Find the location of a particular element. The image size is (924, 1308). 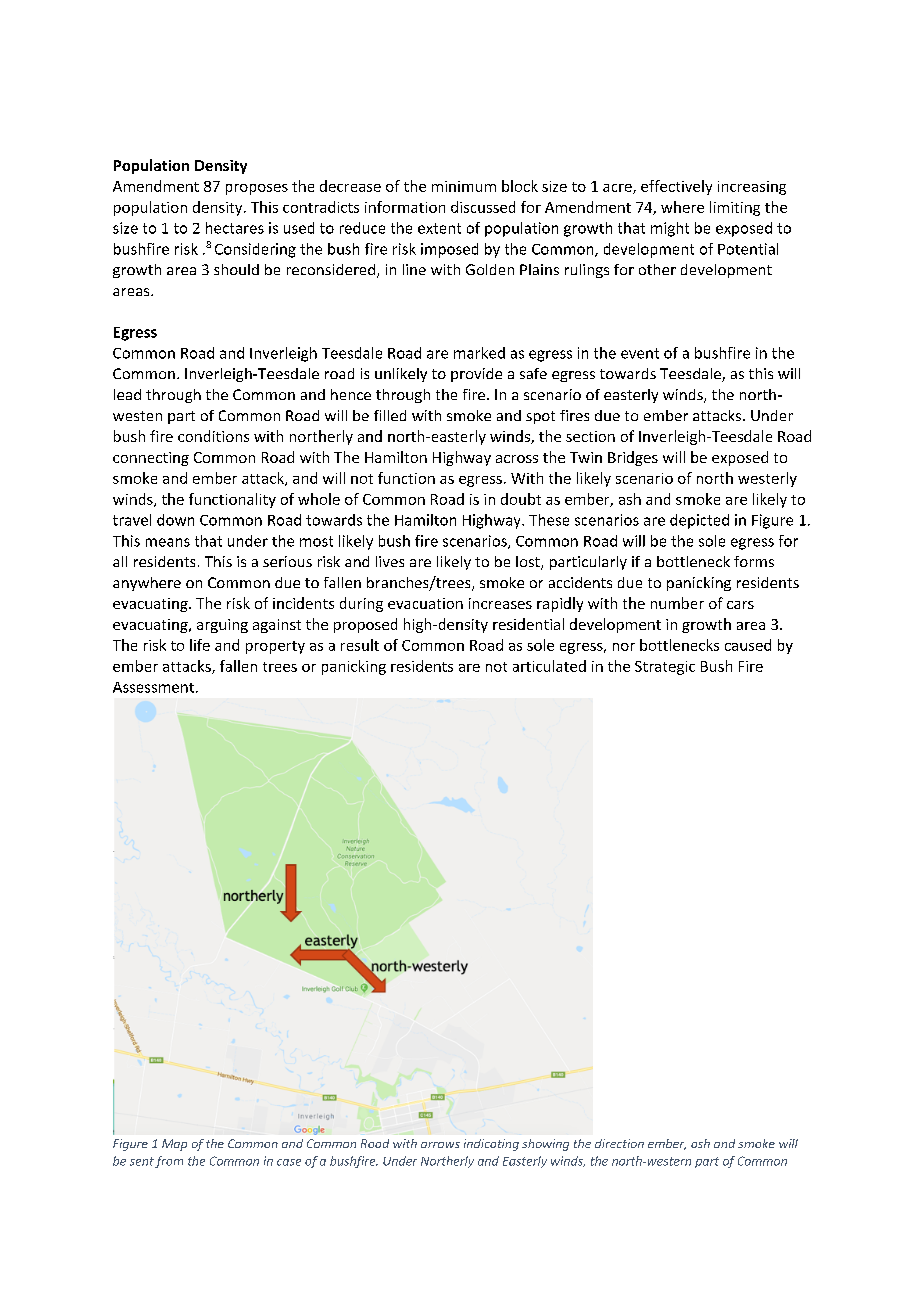

hectares is located at coordinates (235, 228).
